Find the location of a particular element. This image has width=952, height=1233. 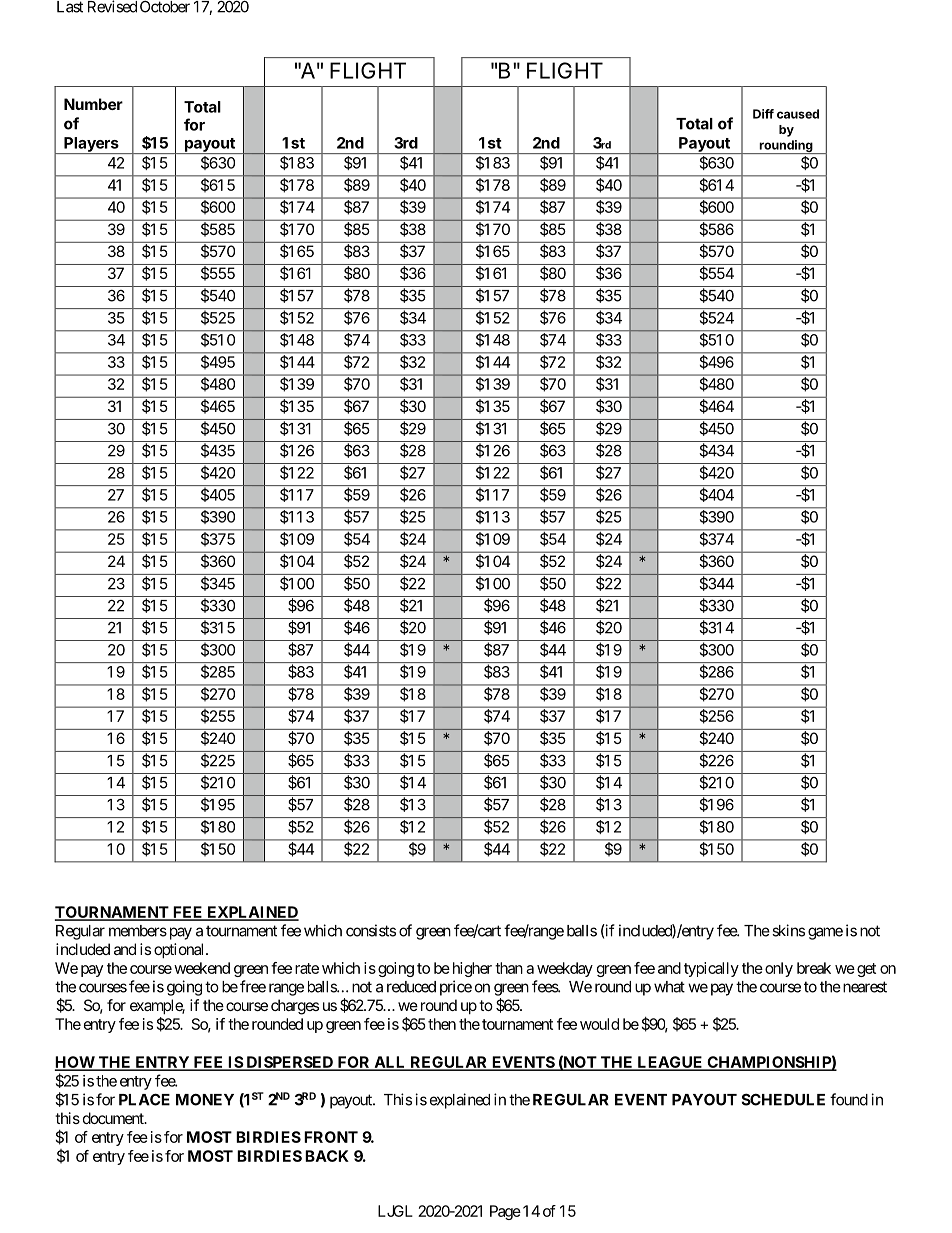

Diff is located at coordinates (763, 114).
